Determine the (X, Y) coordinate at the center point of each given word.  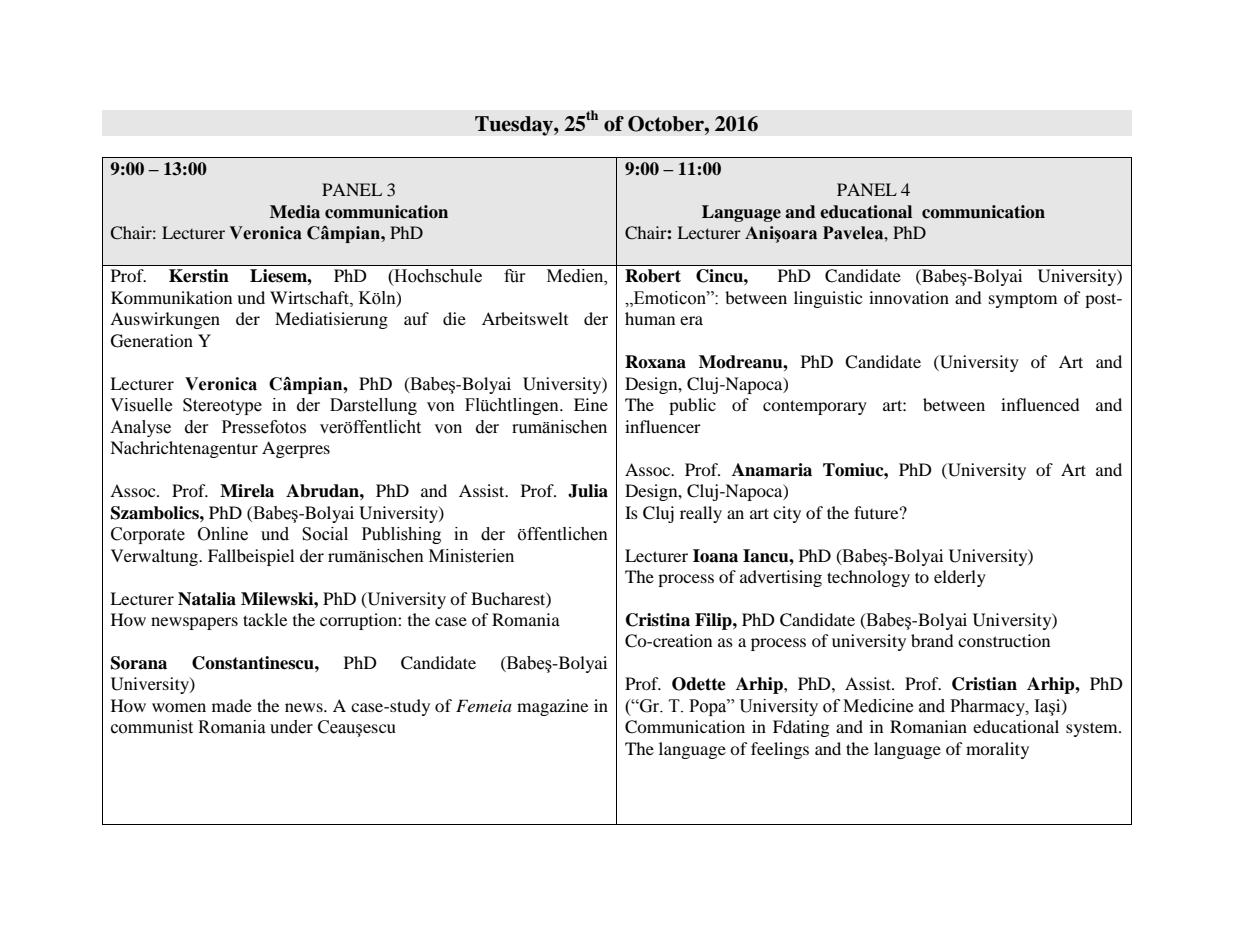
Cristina (658, 620)
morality (997, 750)
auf (416, 318)
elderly (960, 578)
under (291, 727)
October (667, 124)
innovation (909, 297)
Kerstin (199, 276)
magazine (552, 707)
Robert (653, 276)
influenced (1040, 404)
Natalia (207, 599)
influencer (663, 426)
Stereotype (222, 406)
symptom (1023, 301)
